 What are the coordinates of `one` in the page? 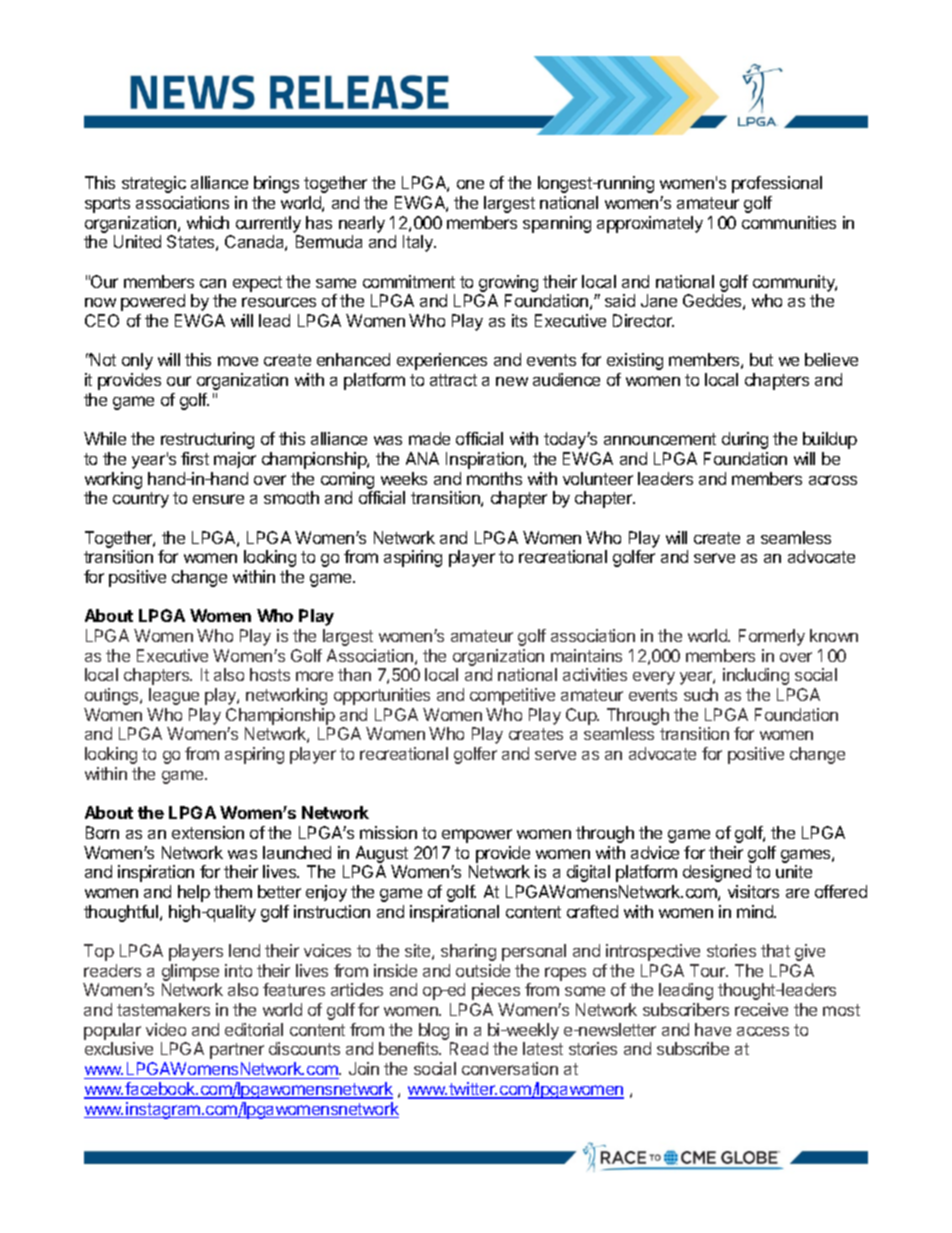 It's located at (470, 184).
